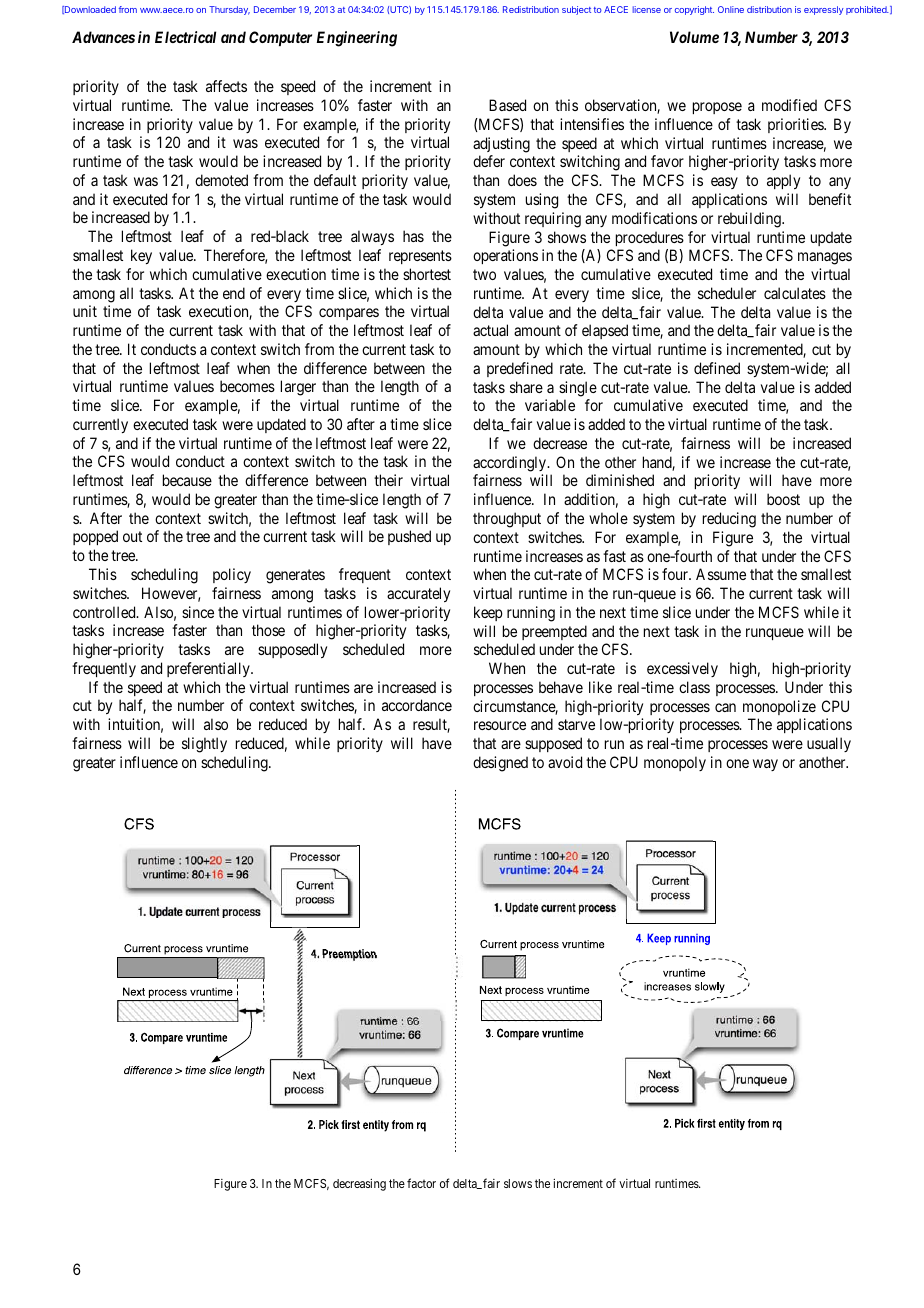  Describe the element at coordinates (359, 1185) in the screenshot. I see `decreasing` at that location.
